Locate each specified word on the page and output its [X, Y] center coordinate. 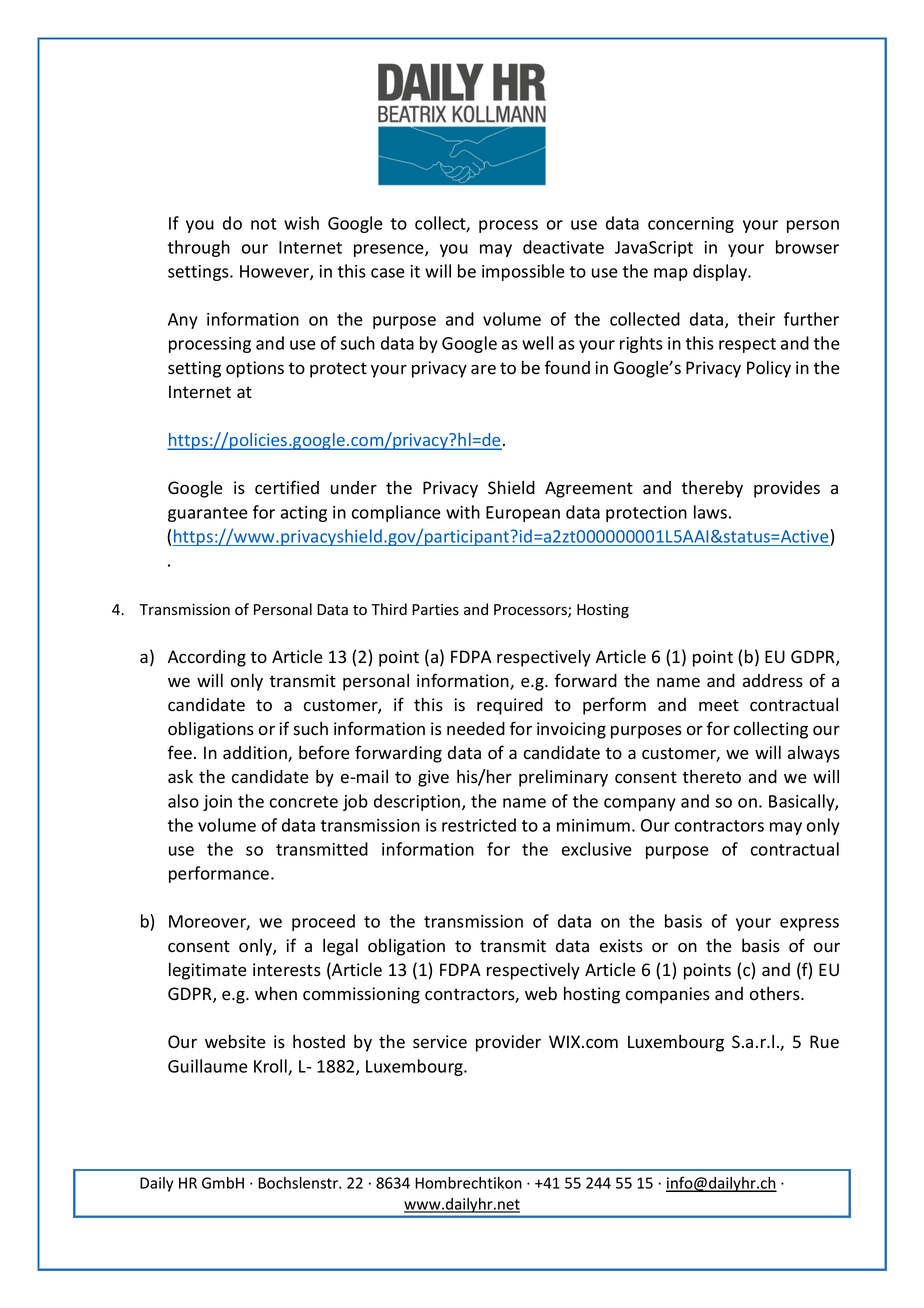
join [217, 803]
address [773, 681]
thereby [712, 489]
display [721, 272]
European [523, 514]
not [264, 224]
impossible [523, 272]
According [207, 658]
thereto [712, 777]
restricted [479, 825]
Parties [435, 610]
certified [287, 487]
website [235, 1041]
